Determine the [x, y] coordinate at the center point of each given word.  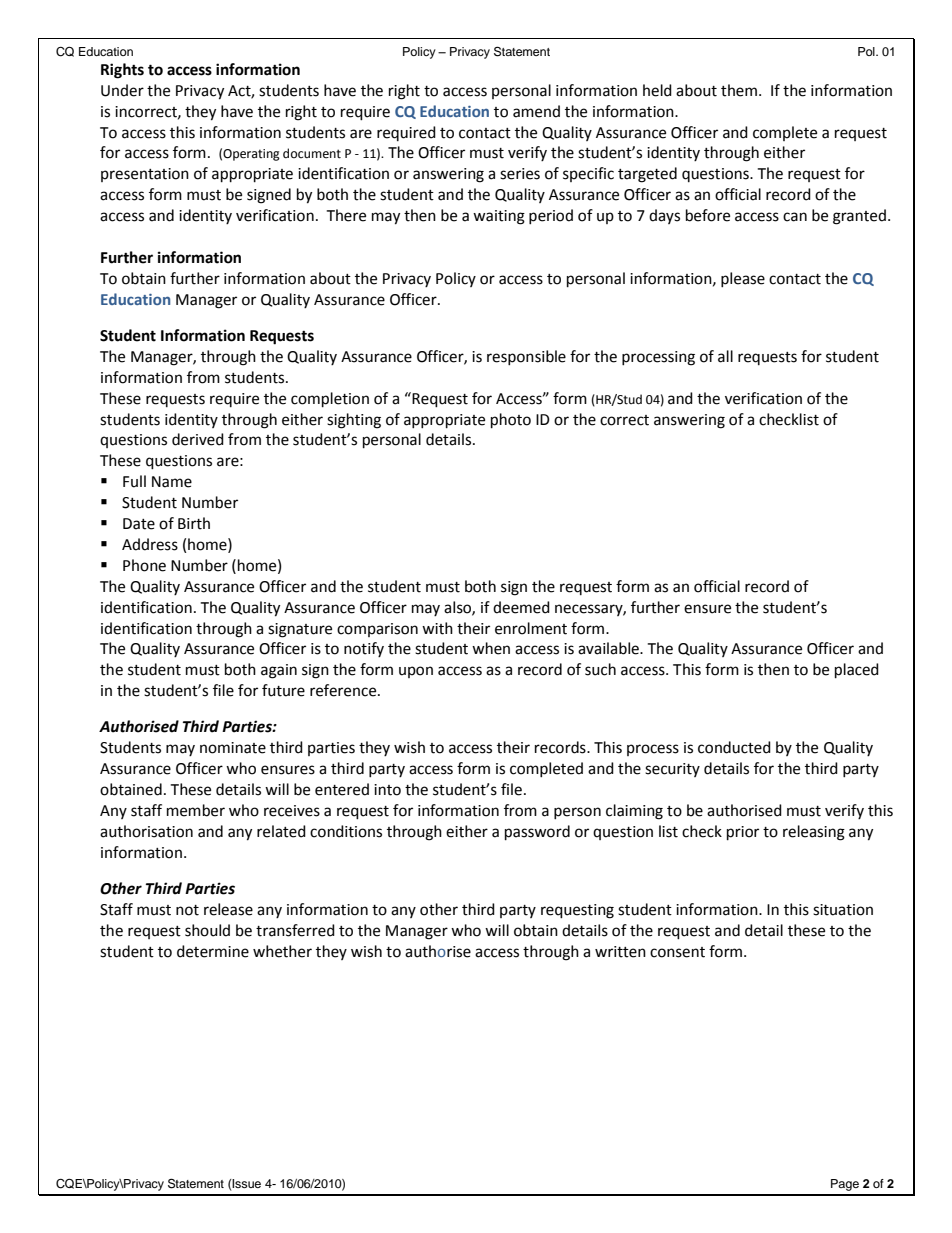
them [739, 90]
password [537, 833]
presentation [145, 175]
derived [198, 439]
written [620, 952]
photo [511, 421]
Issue [246, 1183]
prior [743, 833]
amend [536, 111]
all [725, 356]
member [196, 810]
